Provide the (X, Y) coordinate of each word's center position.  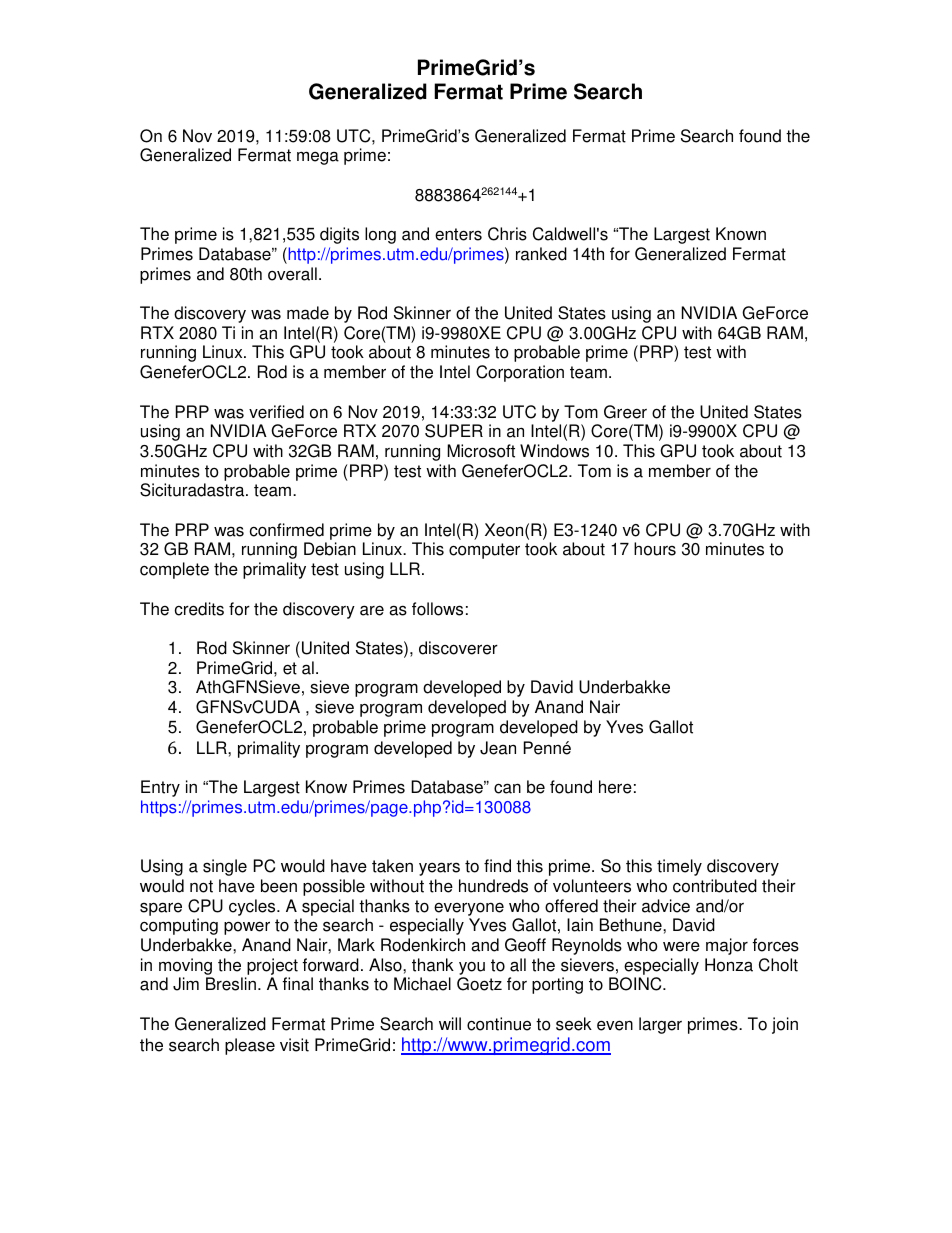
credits (199, 609)
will (450, 1023)
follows (437, 609)
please (250, 1046)
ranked (541, 254)
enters (458, 234)
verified (276, 412)
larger (660, 1025)
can (507, 788)
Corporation (520, 373)
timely (679, 867)
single (225, 867)
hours (655, 549)
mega (318, 158)
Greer (625, 412)
